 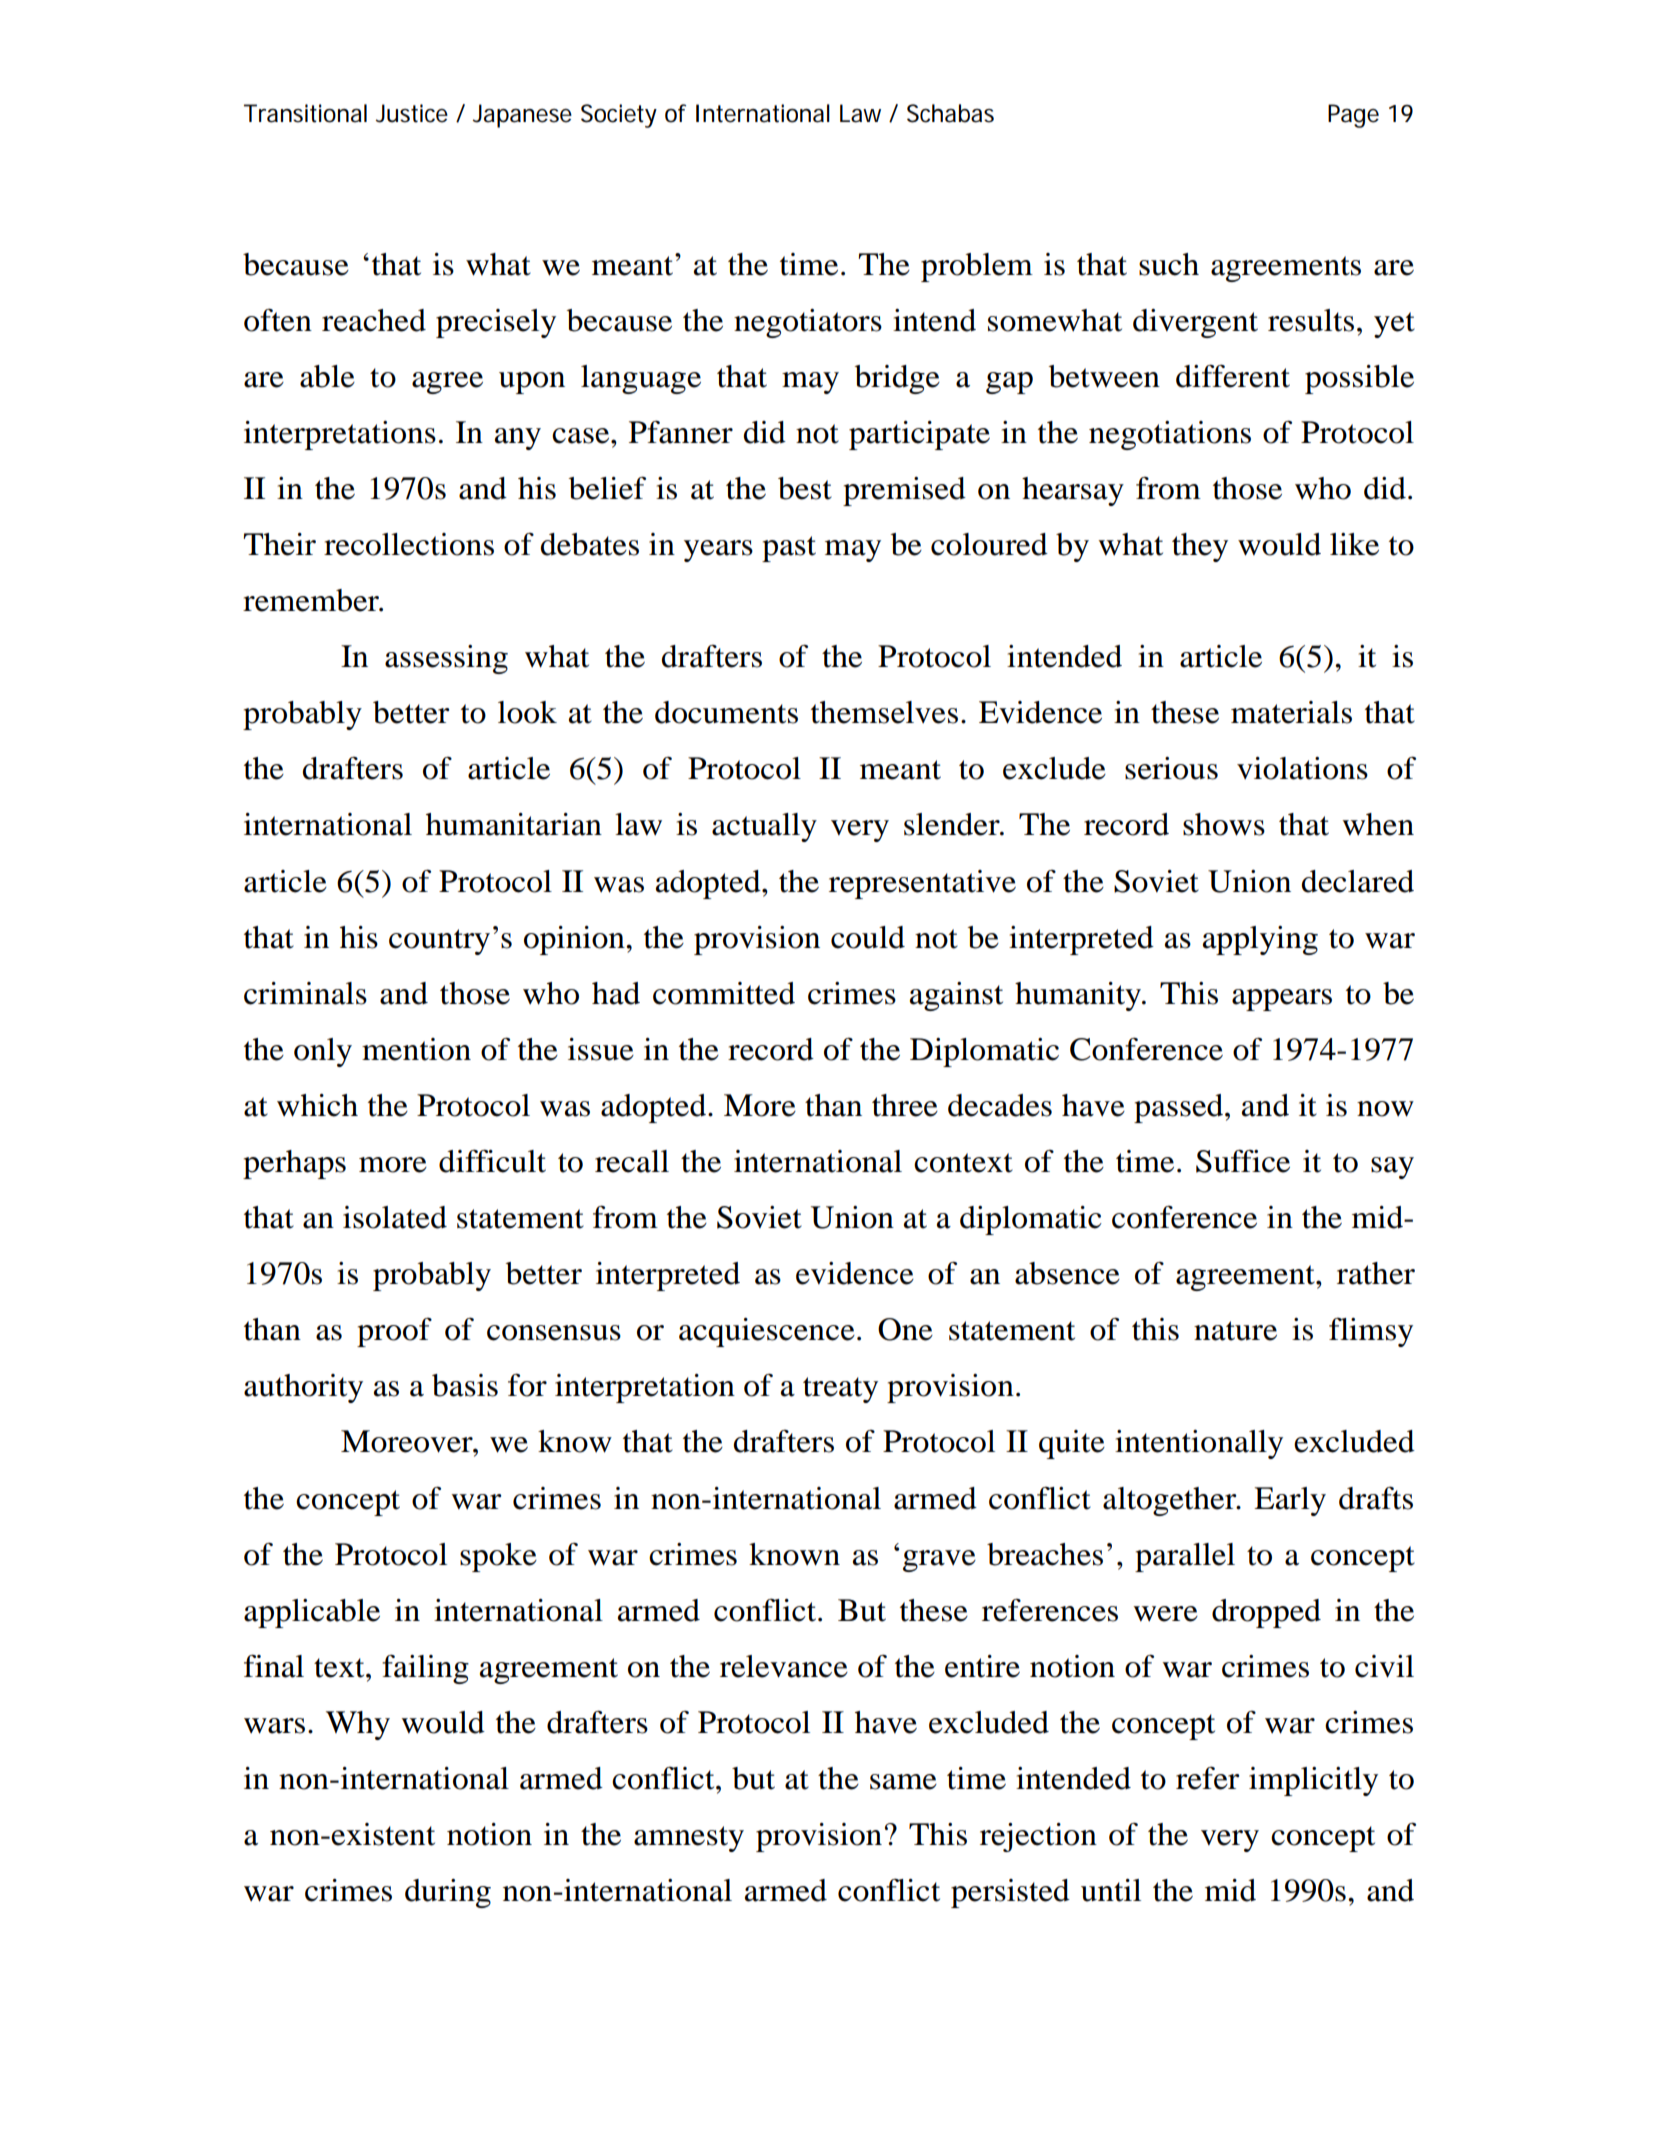 What do you see at coordinates (903, 1782) in the screenshot?
I see `same` at bounding box center [903, 1782].
